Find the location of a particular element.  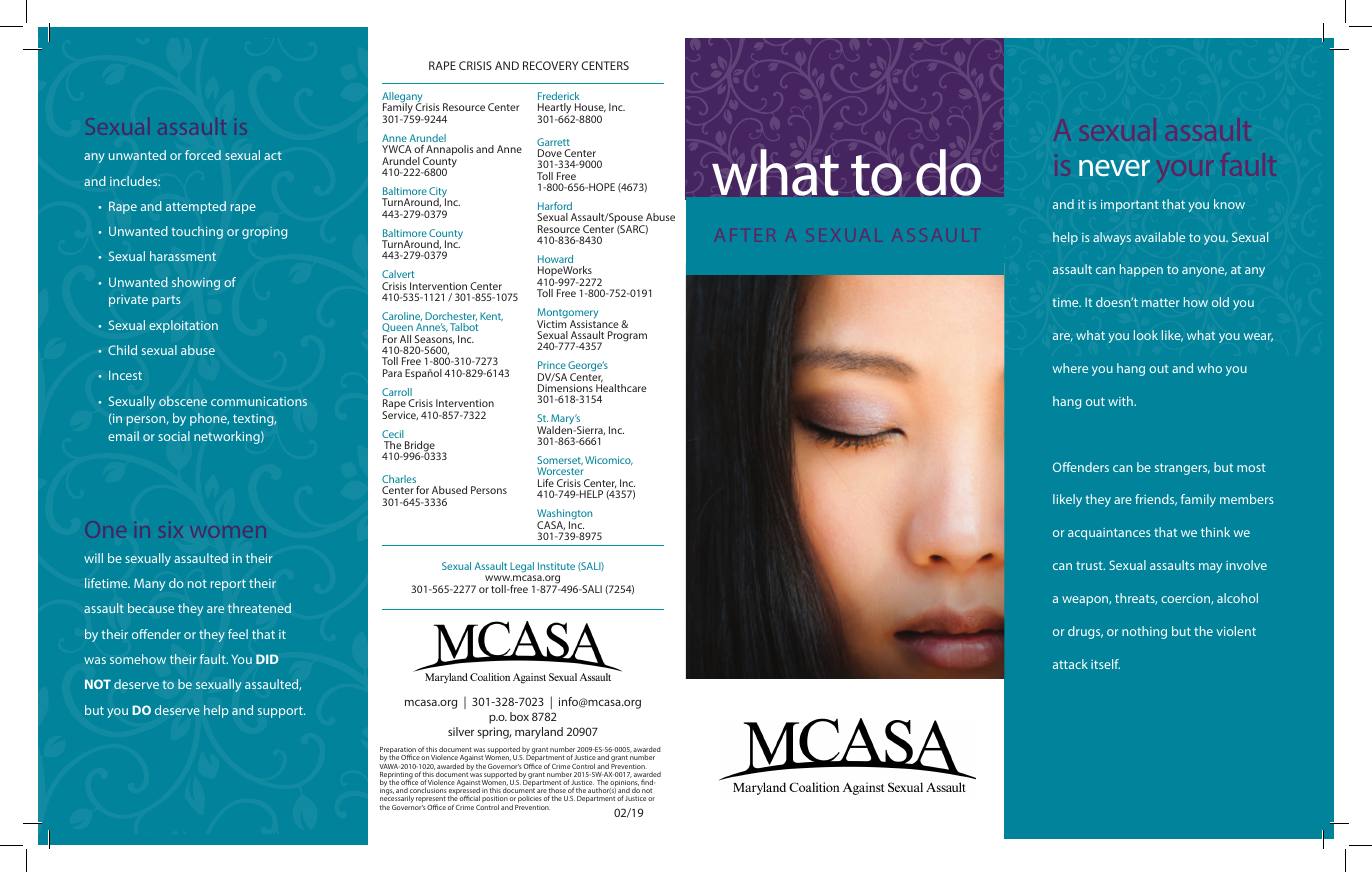

Prince is located at coordinates (552, 365).
